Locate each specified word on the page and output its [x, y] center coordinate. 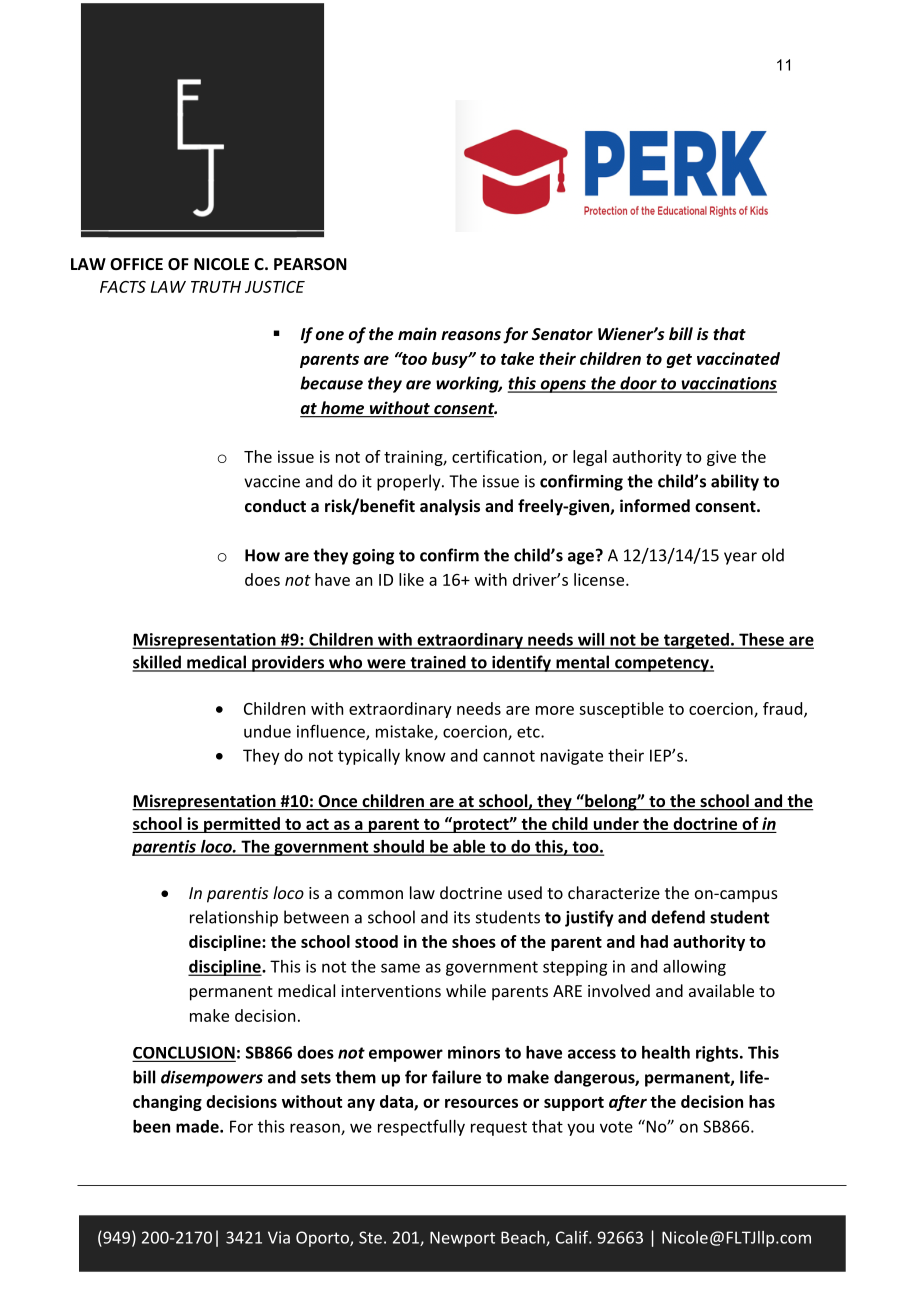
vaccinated [738, 358]
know [426, 755]
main [417, 333]
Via [279, 1237]
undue [267, 731]
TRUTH [216, 287]
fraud [784, 709]
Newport [462, 1239]
